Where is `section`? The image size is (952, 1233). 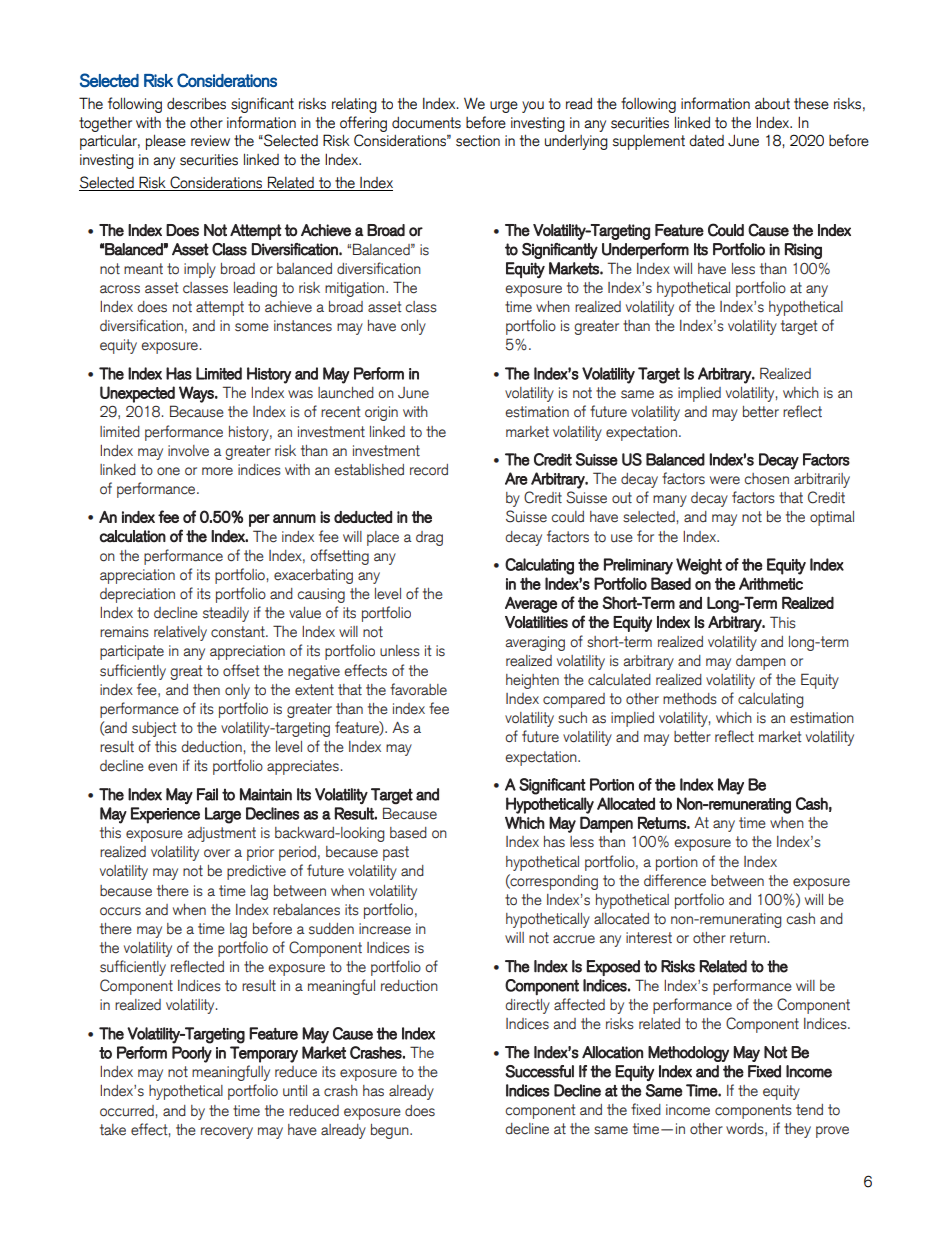 section is located at coordinates (478, 141).
